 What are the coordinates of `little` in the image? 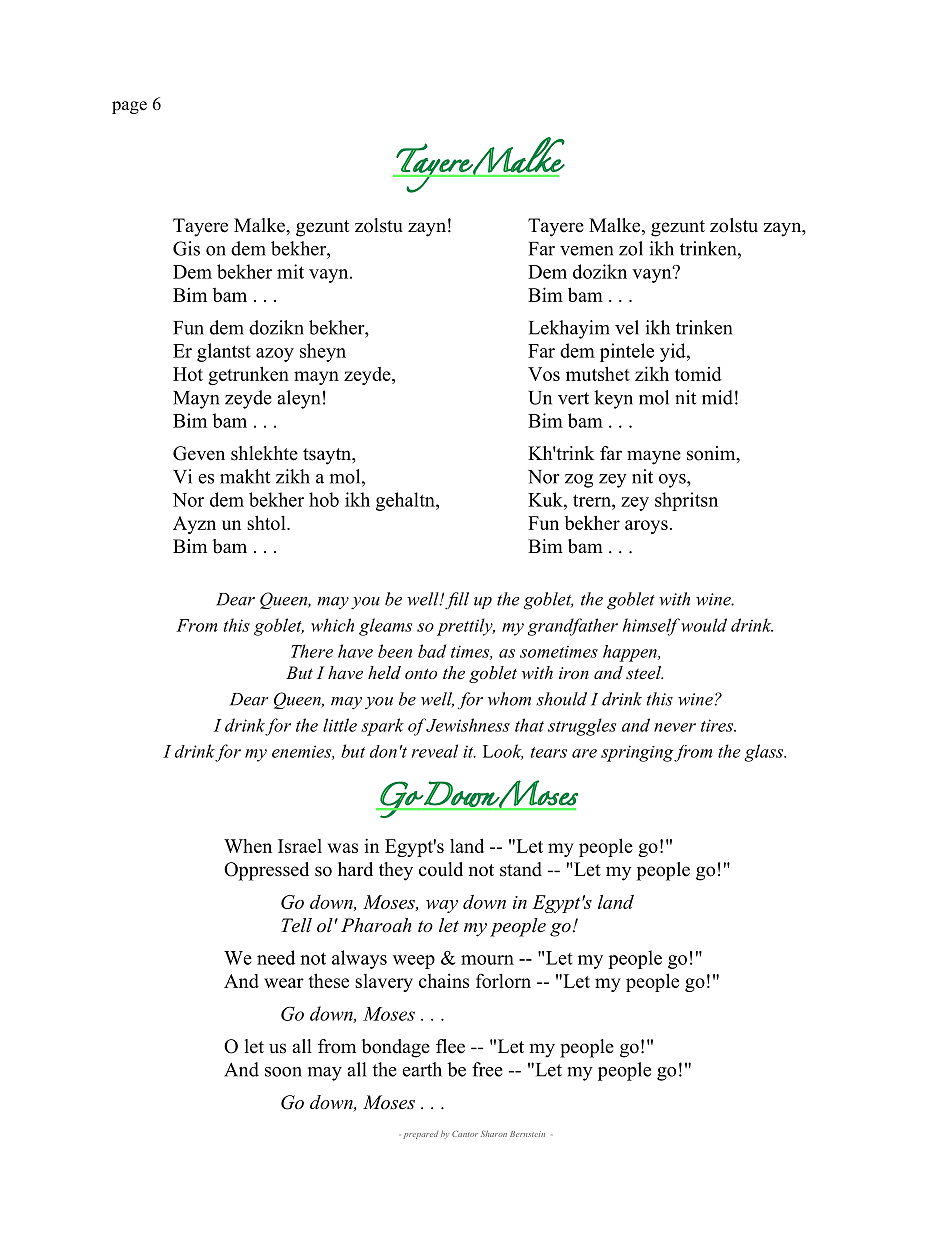 It's located at (340, 725).
